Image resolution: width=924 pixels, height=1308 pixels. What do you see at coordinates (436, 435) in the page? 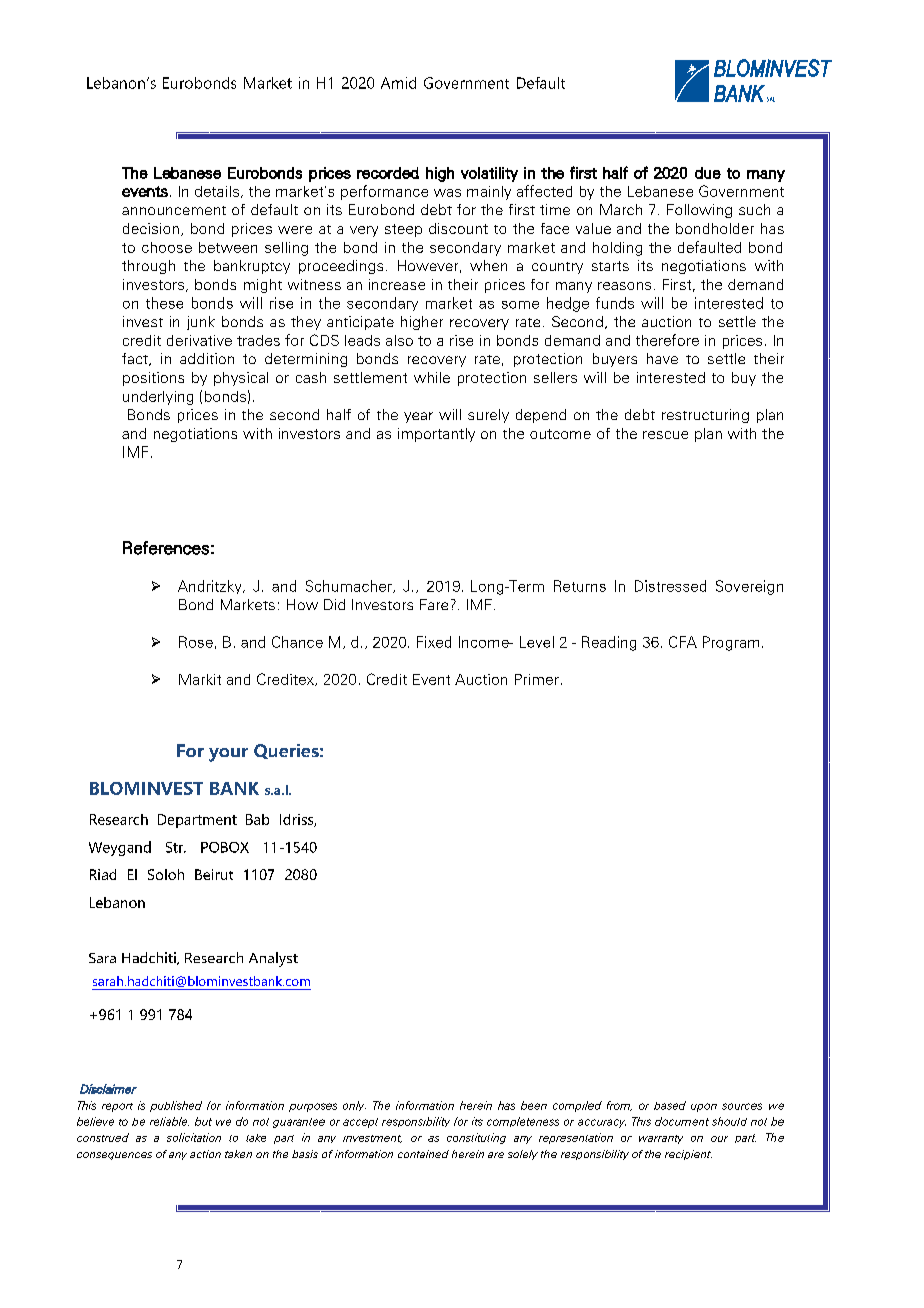
I see `importantly` at bounding box center [436, 435].
